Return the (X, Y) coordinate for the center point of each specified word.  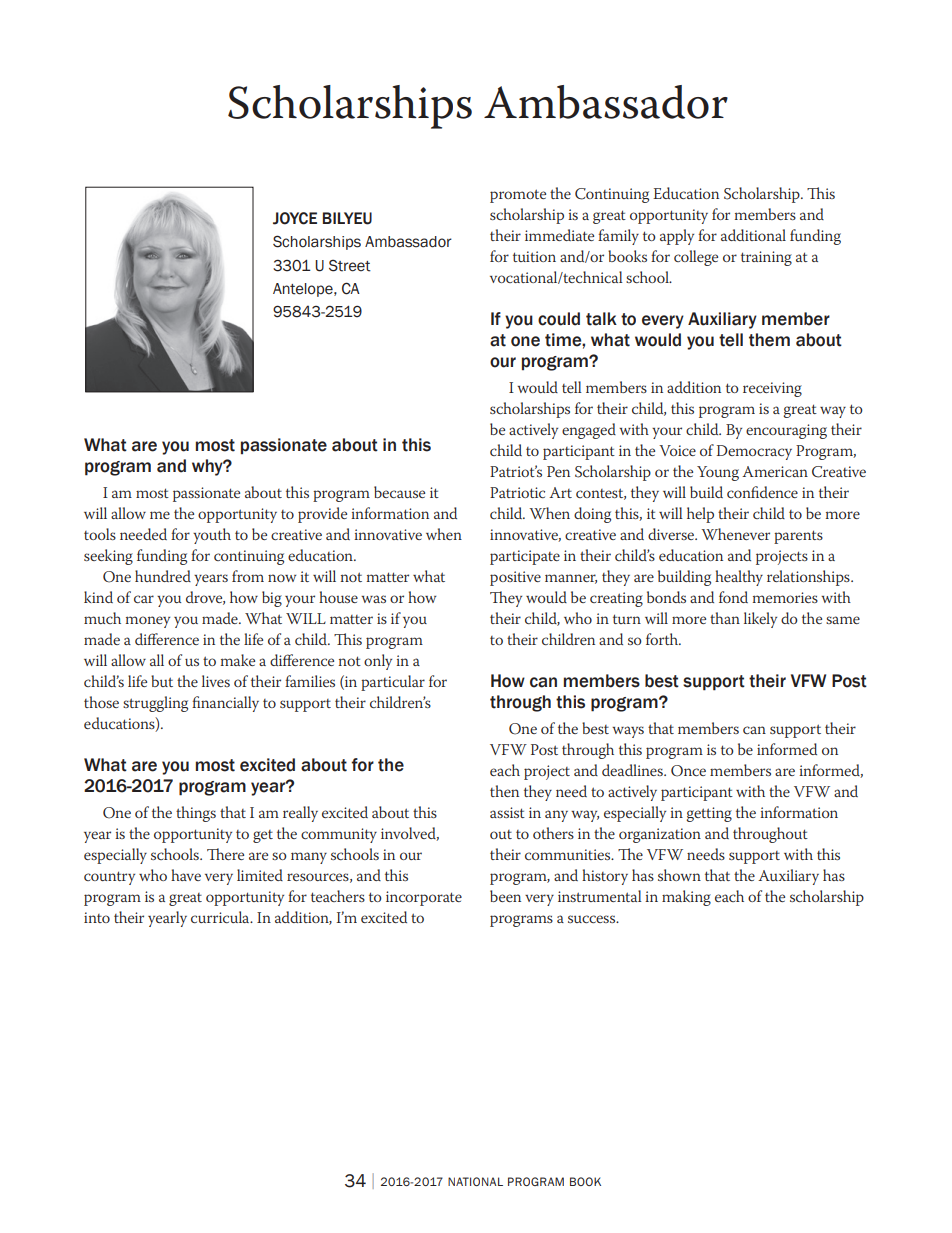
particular (393, 683)
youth (212, 536)
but (162, 681)
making (686, 898)
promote (518, 196)
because (399, 492)
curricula (221, 917)
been (505, 896)
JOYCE (295, 218)
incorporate (424, 898)
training (766, 258)
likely (760, 620)
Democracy (754, 452)
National (475, 1181)
